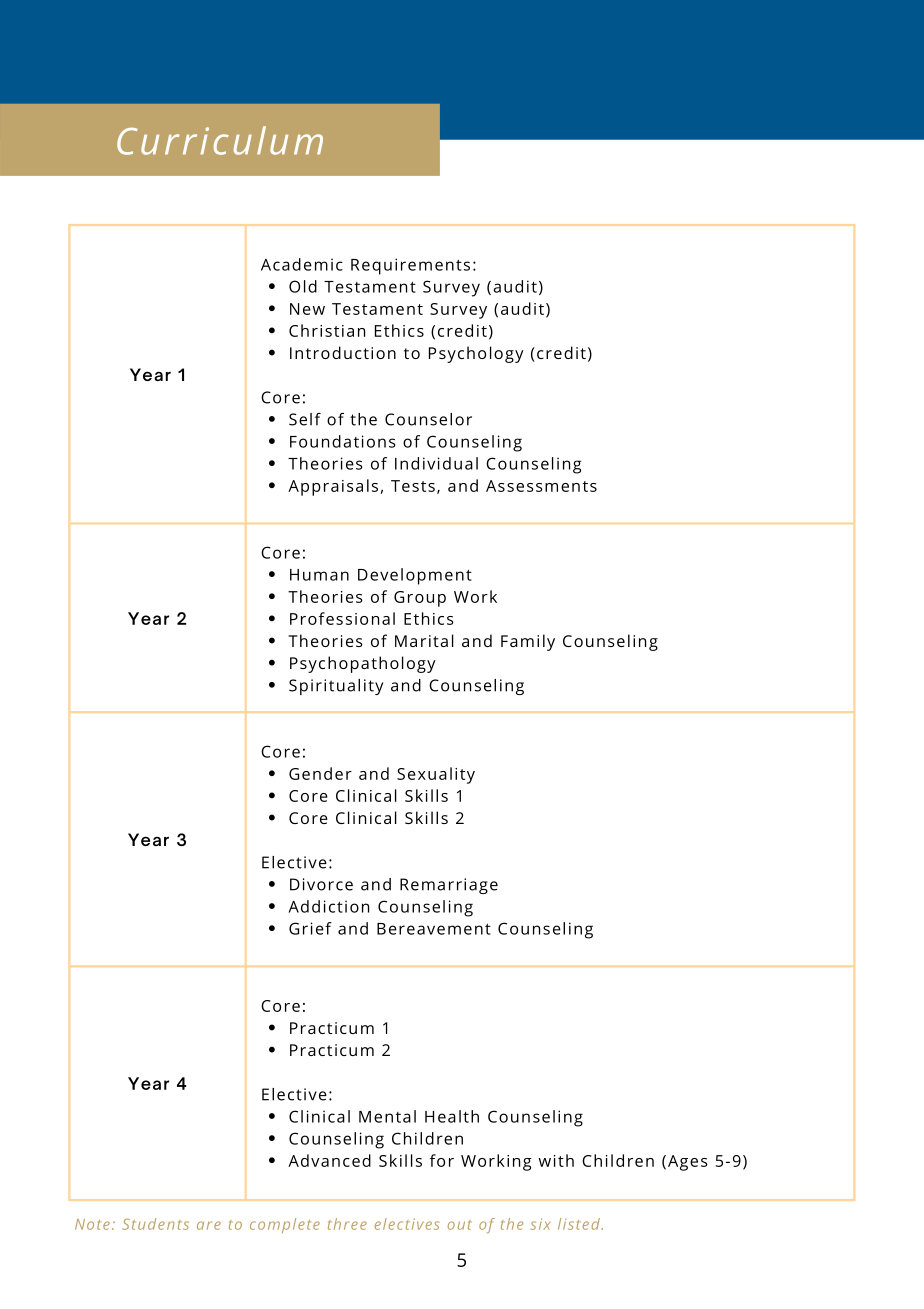 The height and width of the document is (1309, 924). I want to click on Self, so click(305, 419).
